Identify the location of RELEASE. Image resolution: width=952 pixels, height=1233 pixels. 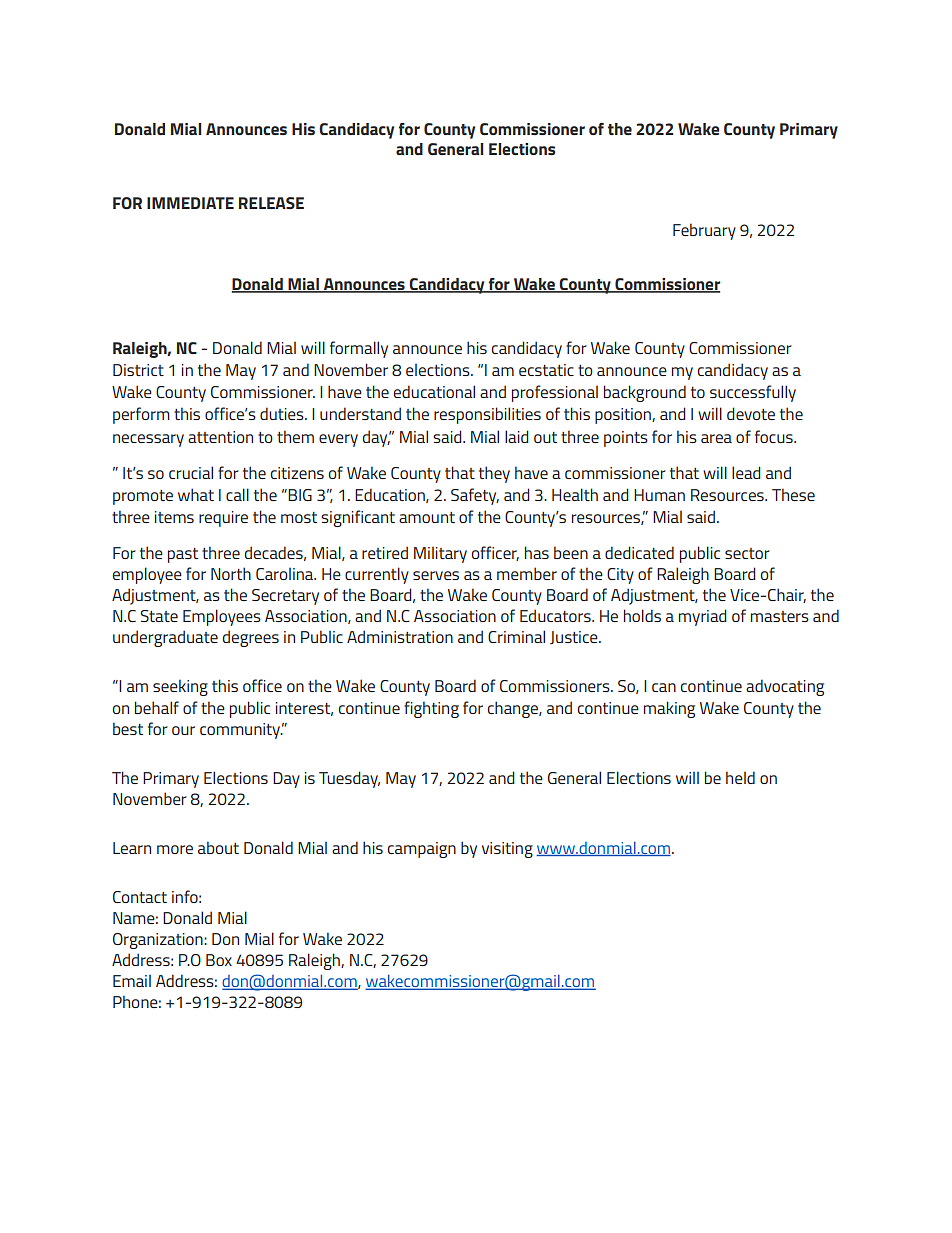
(271, 203).
